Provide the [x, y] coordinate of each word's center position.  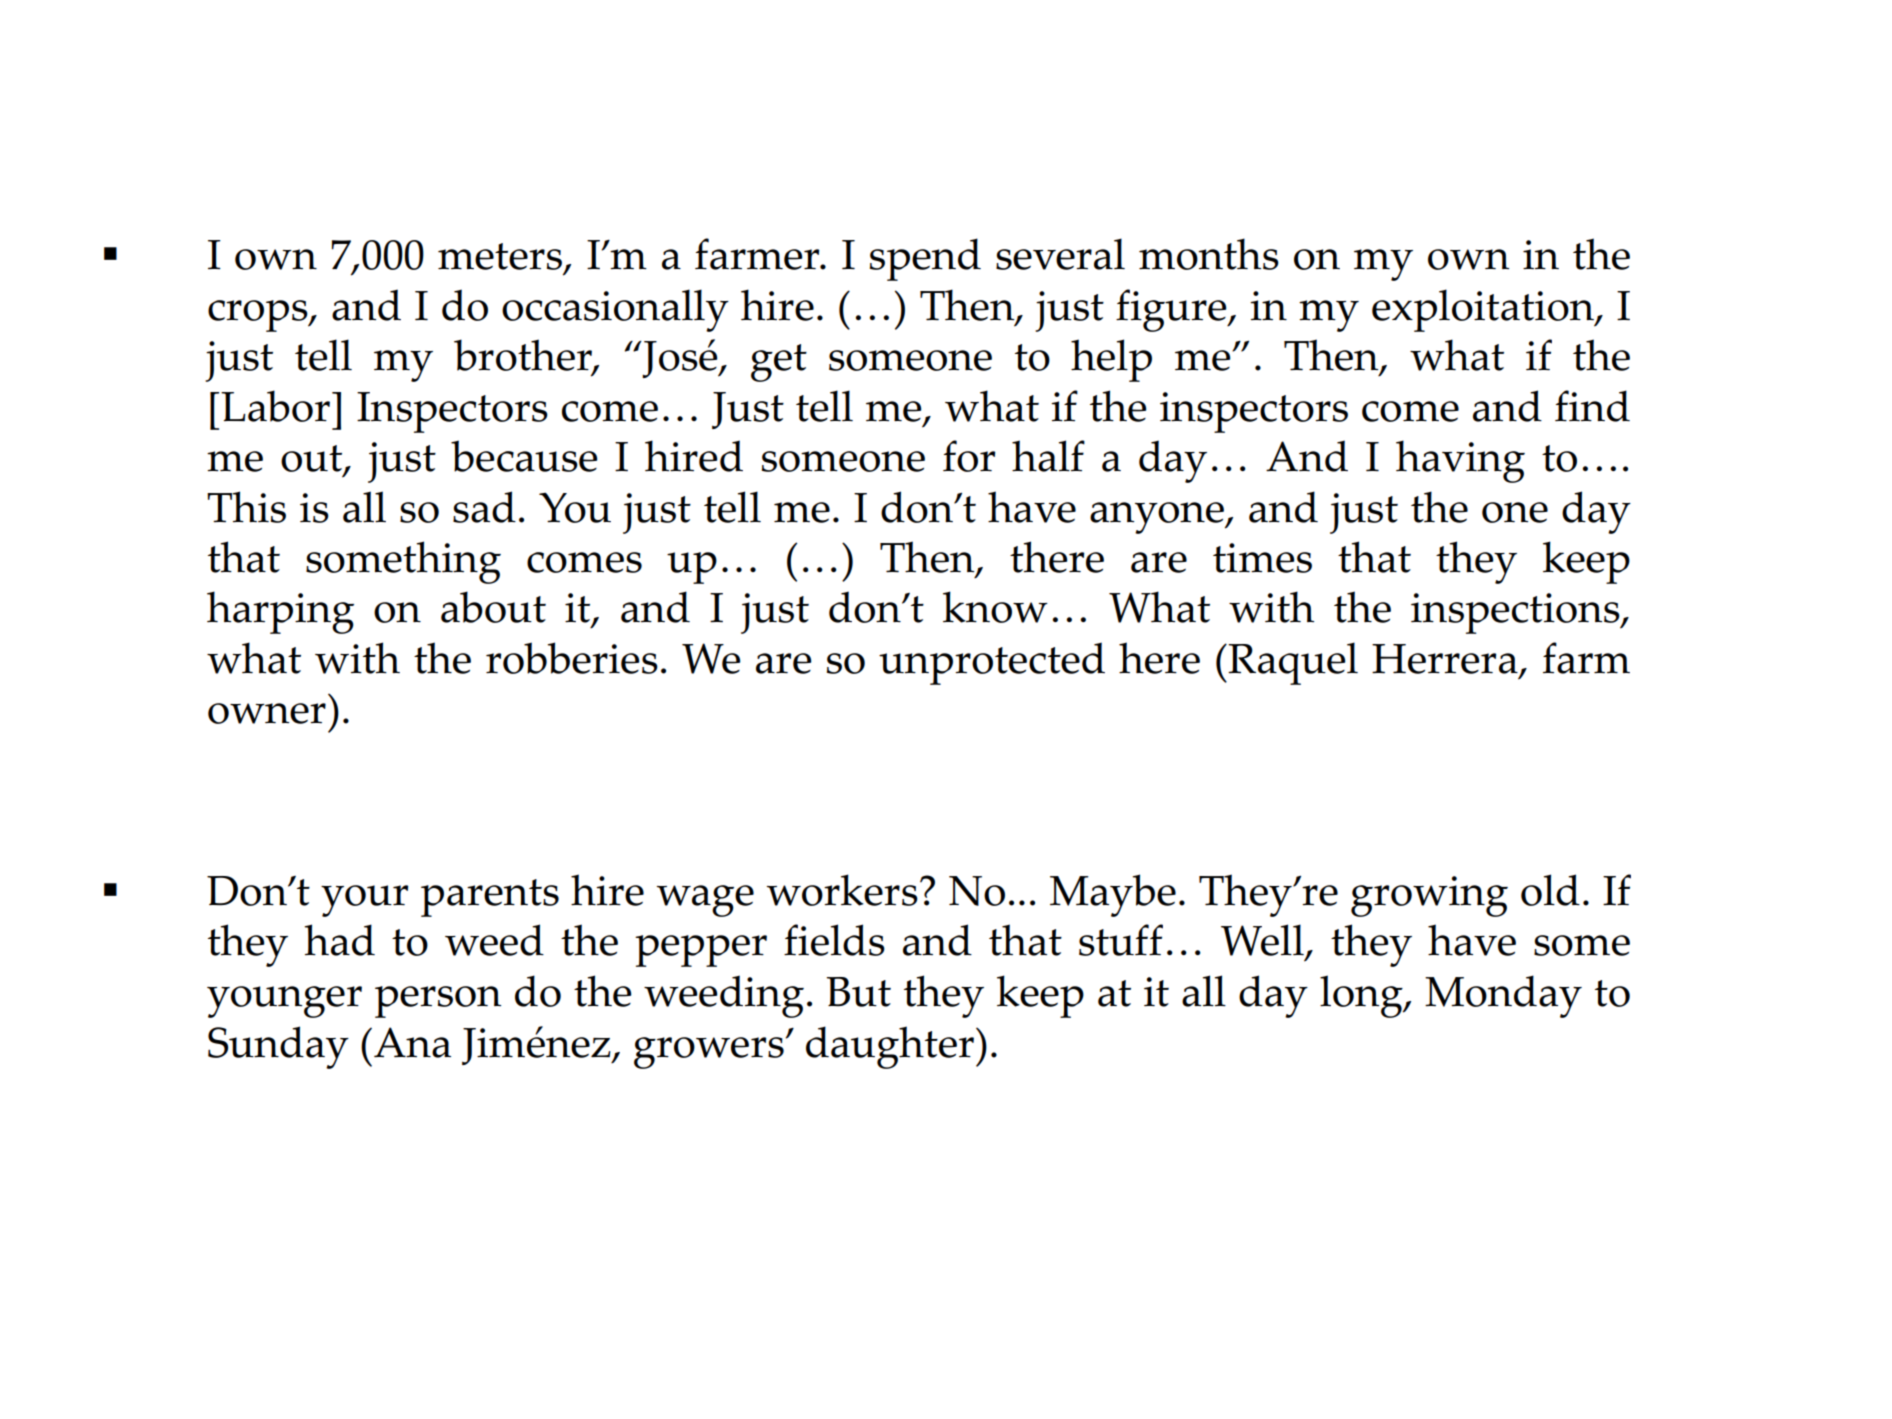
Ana [412, 1042]
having [1460, 461]
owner [267, 713]
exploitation [1484, 310]
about [493, 607]
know [995, 607]
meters [500, 256]
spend [925, 259]
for [969, 456]
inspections [1516, 613]
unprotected [992, 663]
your [364, 901]
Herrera [1446, 660]
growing [1429, 896]
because [524, 456]
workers [842, 890]
